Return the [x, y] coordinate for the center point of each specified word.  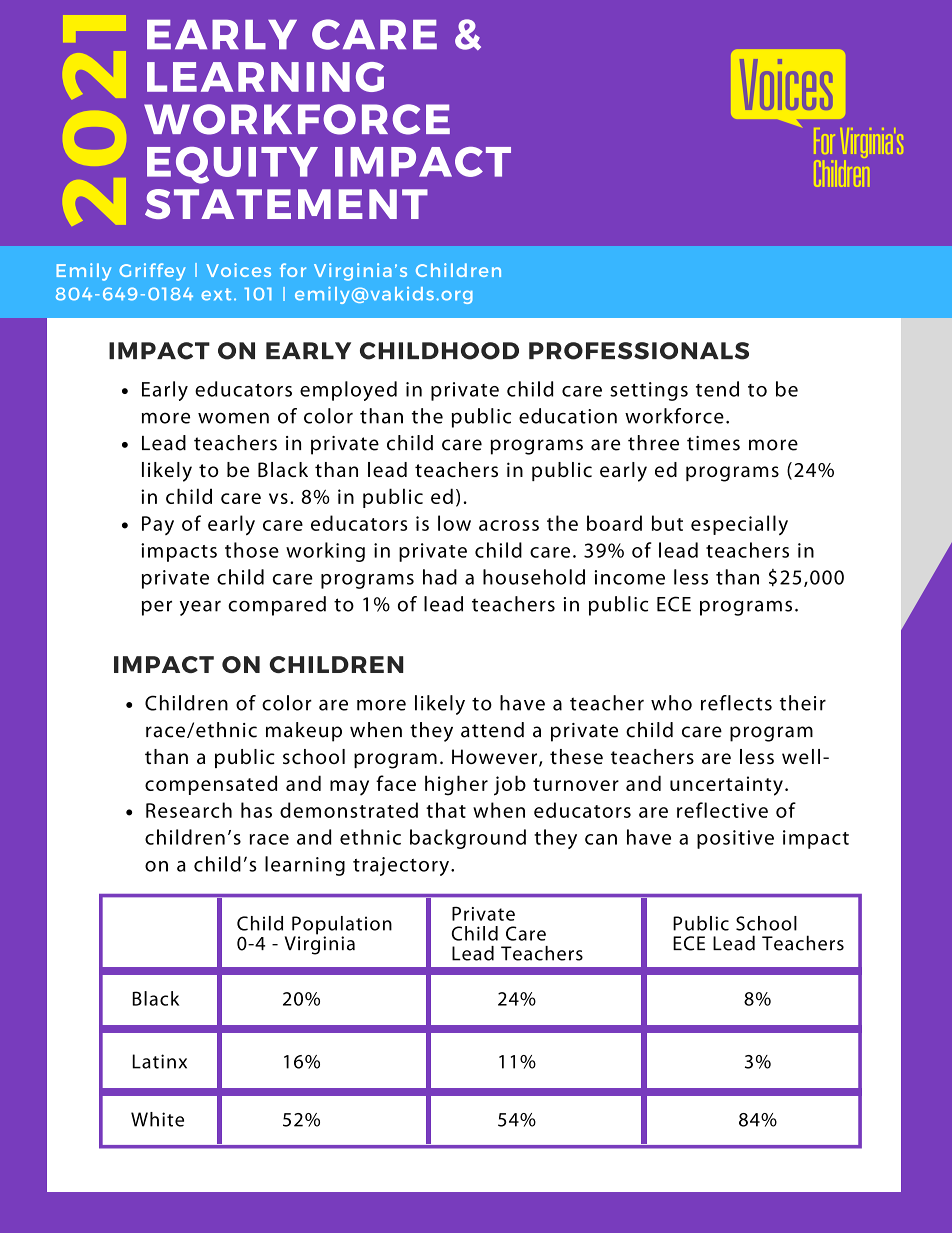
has [256, 810]
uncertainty [726, 786]
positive [735, 839]
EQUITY [232, 165]
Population [342, 926]
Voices [238, 270]
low [454, 523]
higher [456, 785]
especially [739, 525]
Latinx [159, 1061]
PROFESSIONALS [639, 351]
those [252, 550]
